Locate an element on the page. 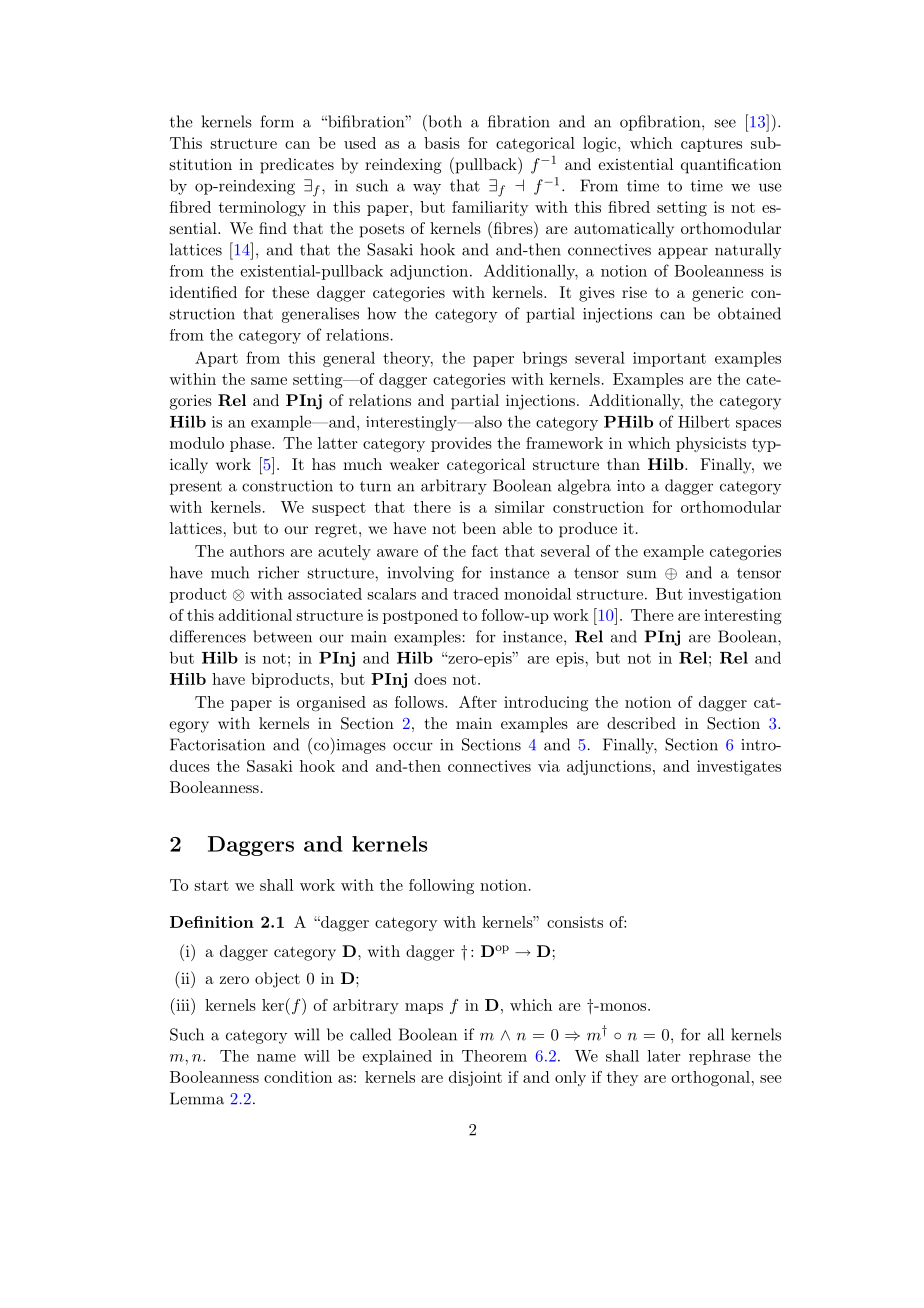 The image size is (924, 1308). basis is located at coordinates (442, 143).
